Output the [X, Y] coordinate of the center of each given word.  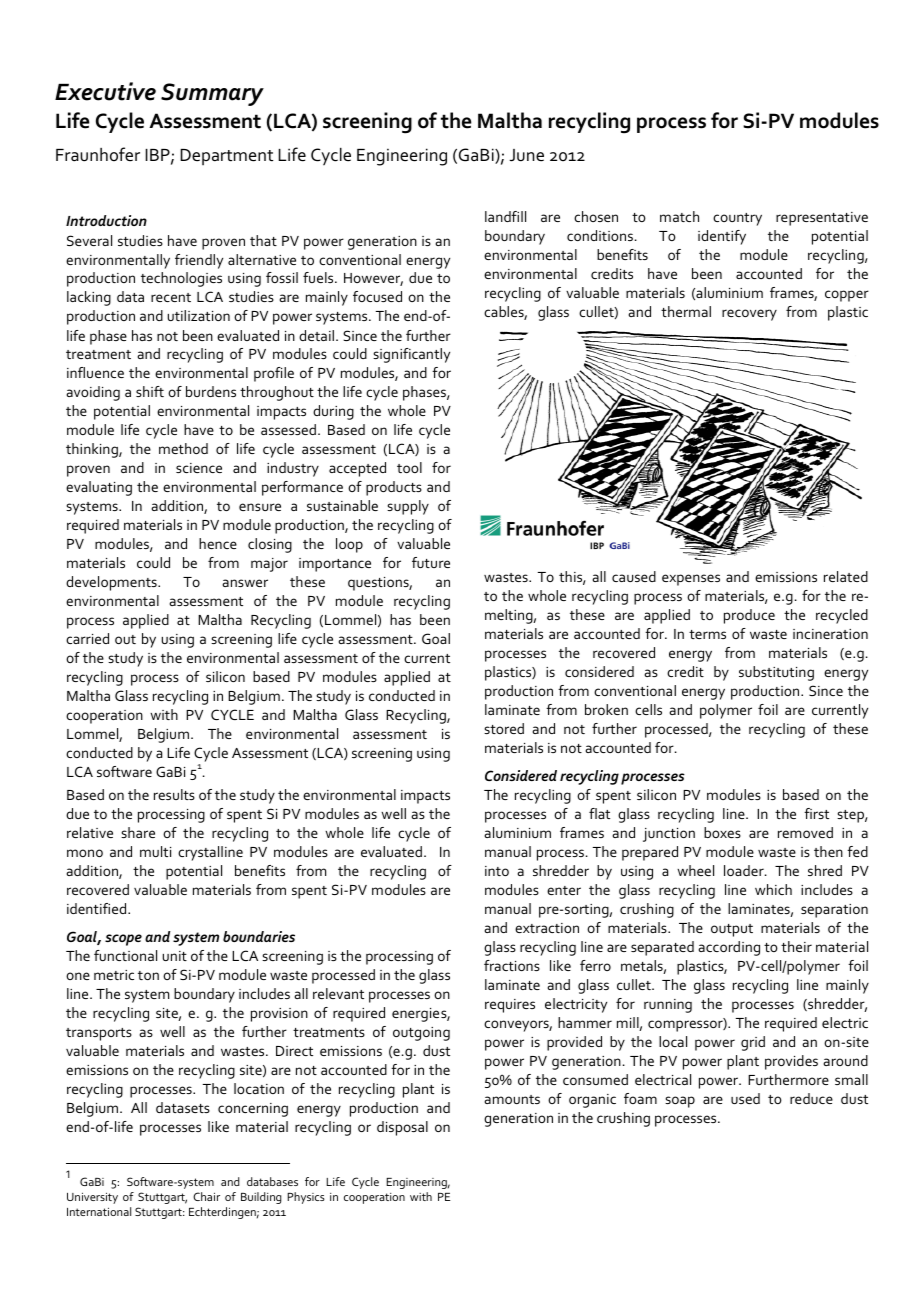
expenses [691, 580]
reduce [811, 1098]
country [737, 219]
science [199, 468]
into [497, 871]
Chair [206, 1196]
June [526, 155]
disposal [402, 1128]
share [138, 832]
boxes [722, 832]
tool [409, 467]
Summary [212, 94]
